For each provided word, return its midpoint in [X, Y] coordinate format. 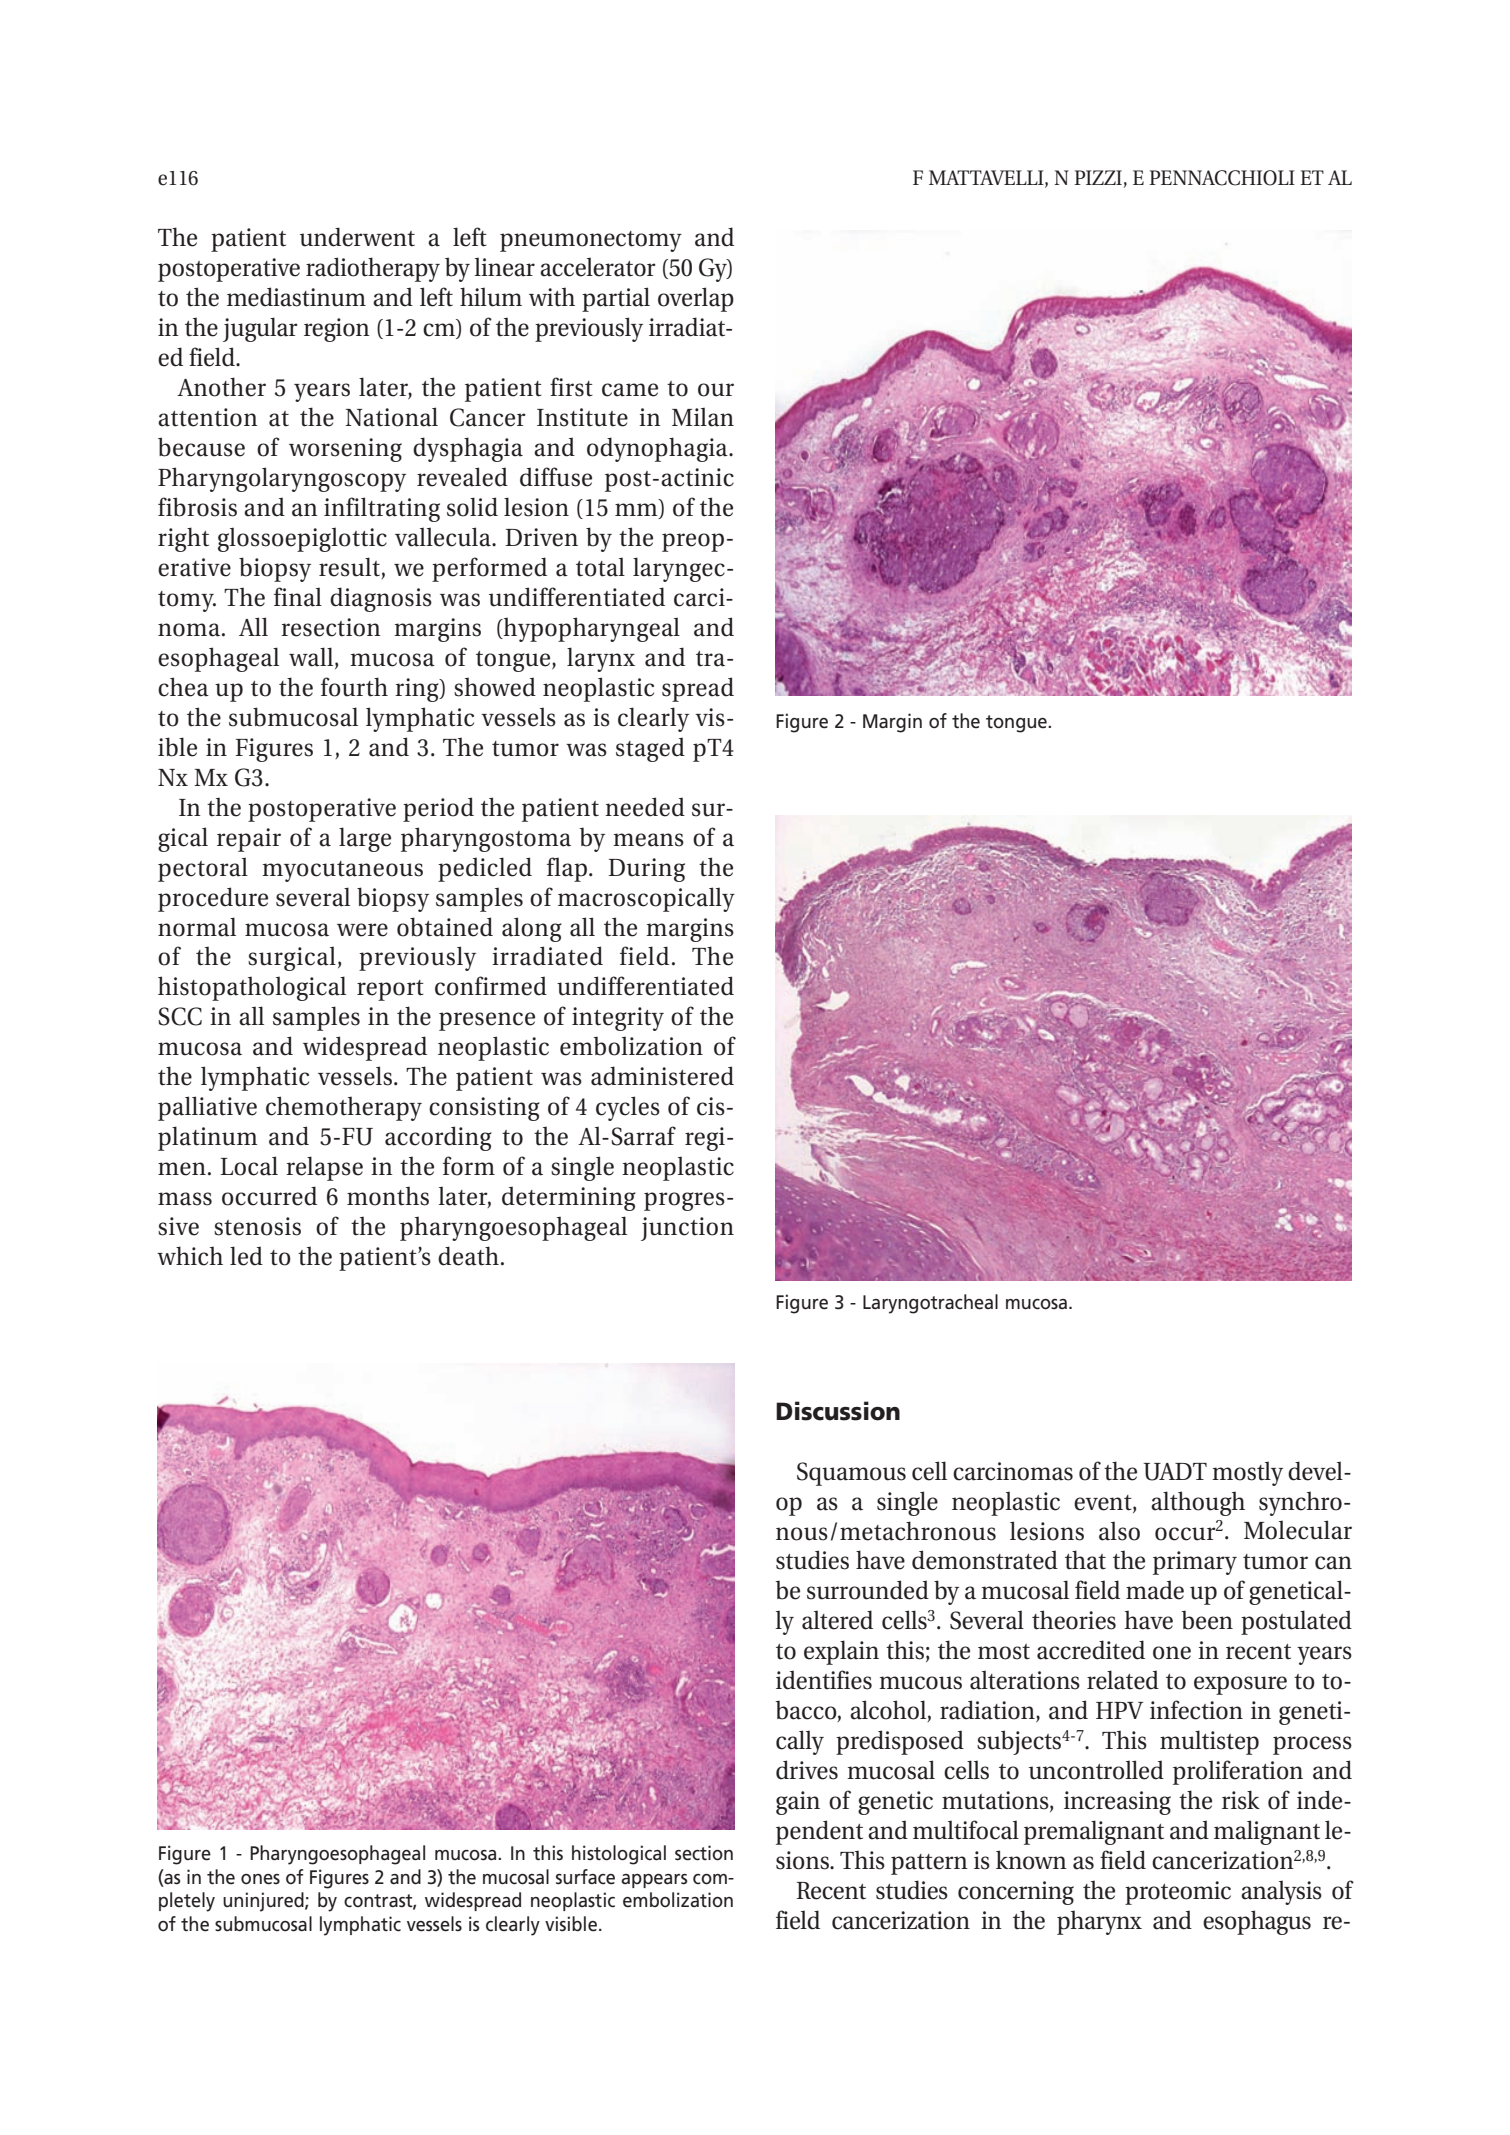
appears [654, 1881]
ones [260, 1879]
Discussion [838, 1411]
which [190, 1256]
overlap [696, 299]
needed [645, 807]
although [1198, 1503]
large [365, 839]
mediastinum [296, 297]
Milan [703, 417]
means [648, 840]
